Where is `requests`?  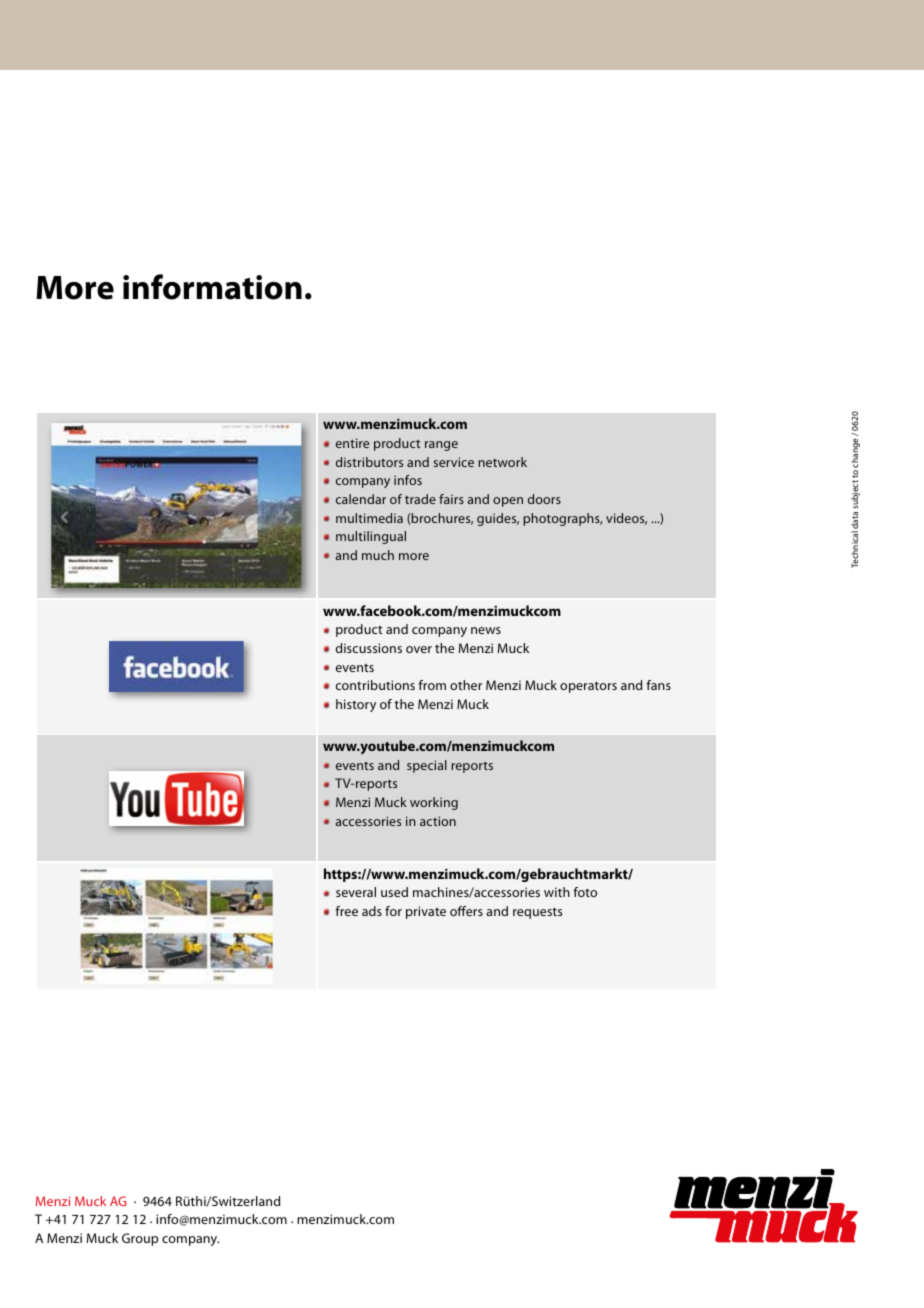 requests is located at coordinates (537, 913).
